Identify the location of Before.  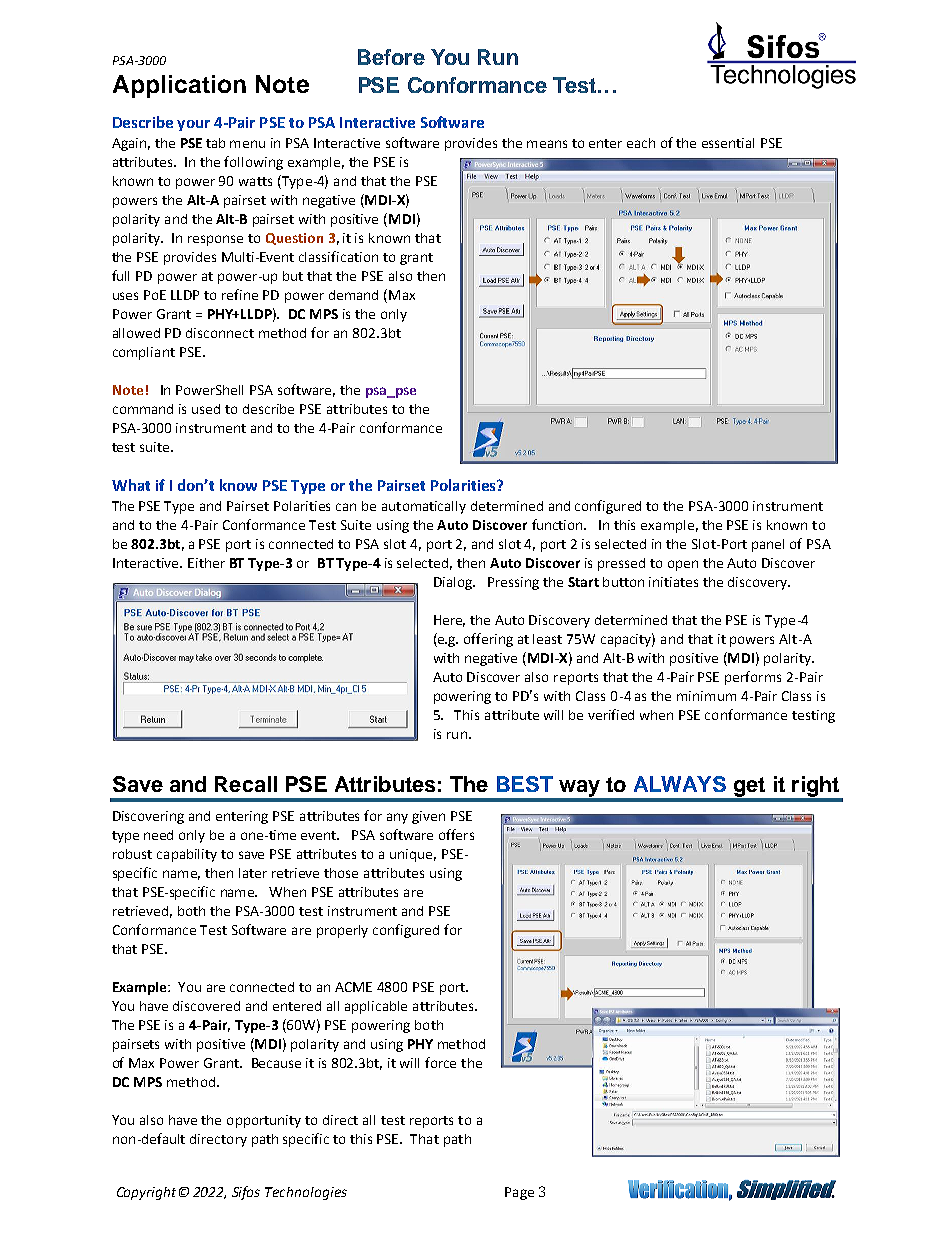
(391, 57).
